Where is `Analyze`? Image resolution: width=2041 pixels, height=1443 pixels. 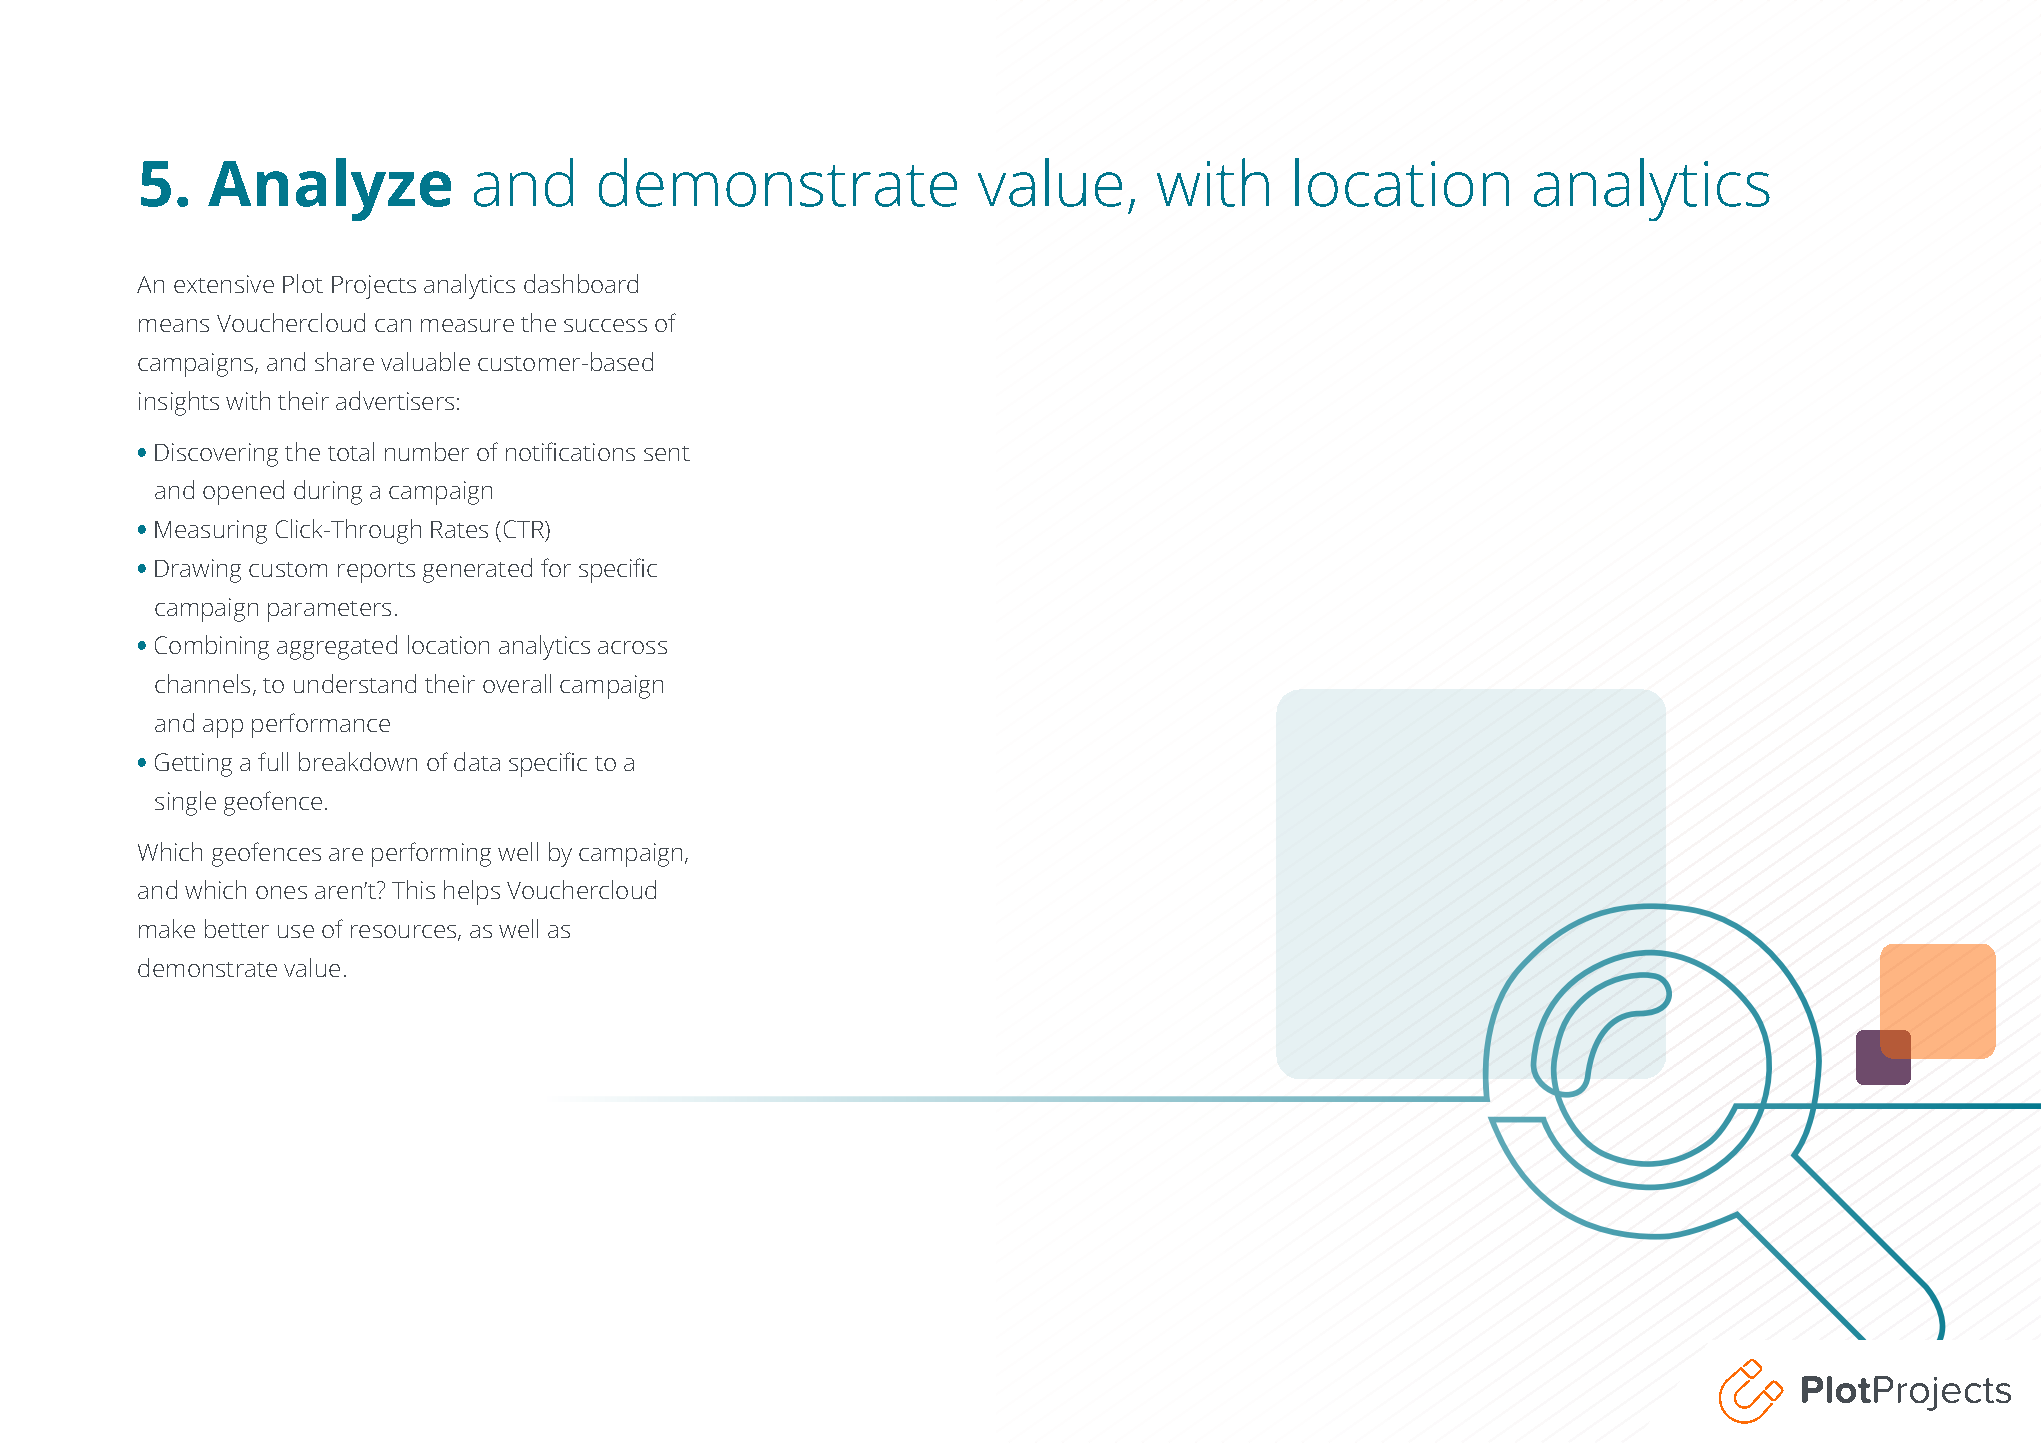
Analyze is located at coordinates (329, 189).
